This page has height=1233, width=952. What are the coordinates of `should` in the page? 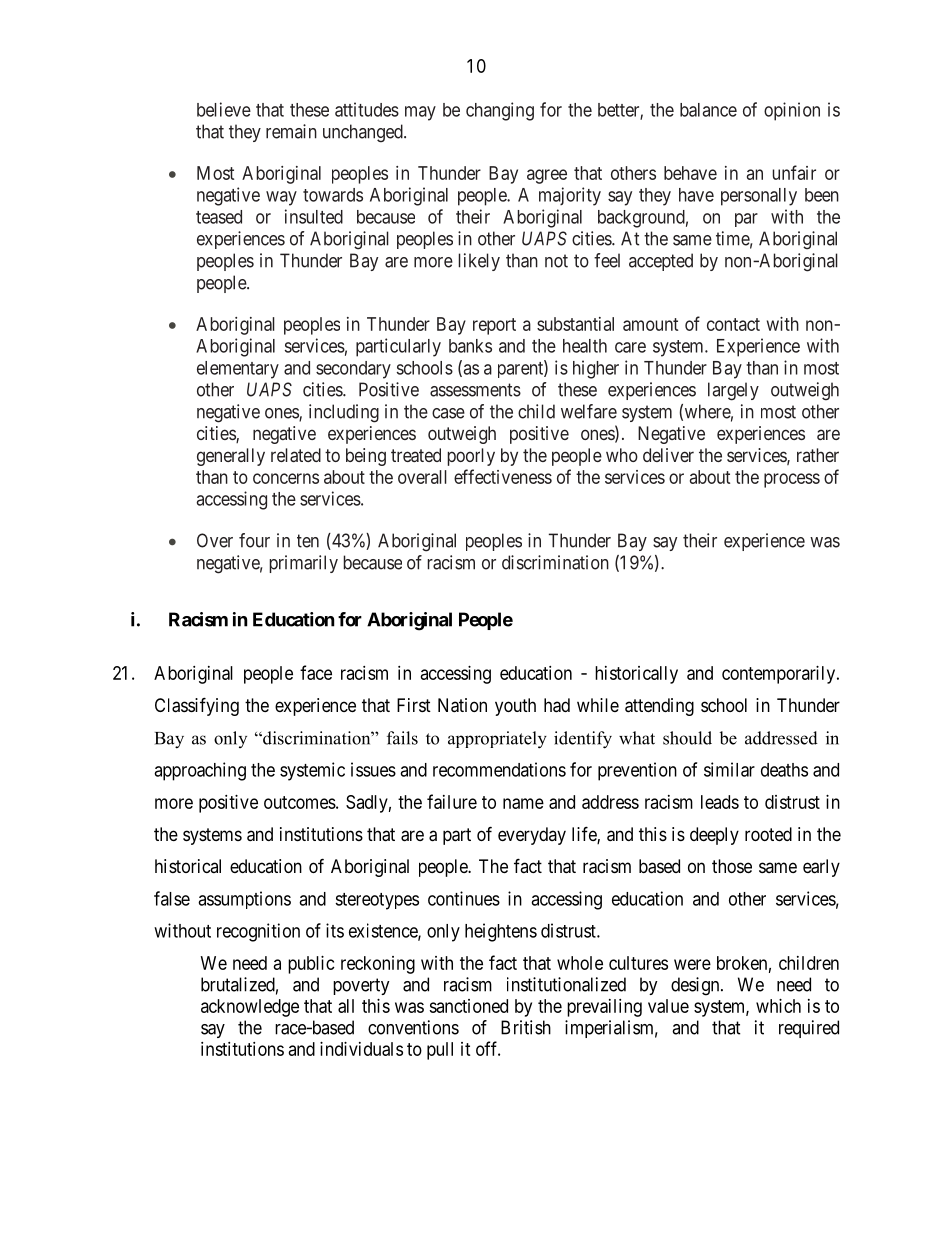 It's located at (687, 738).
